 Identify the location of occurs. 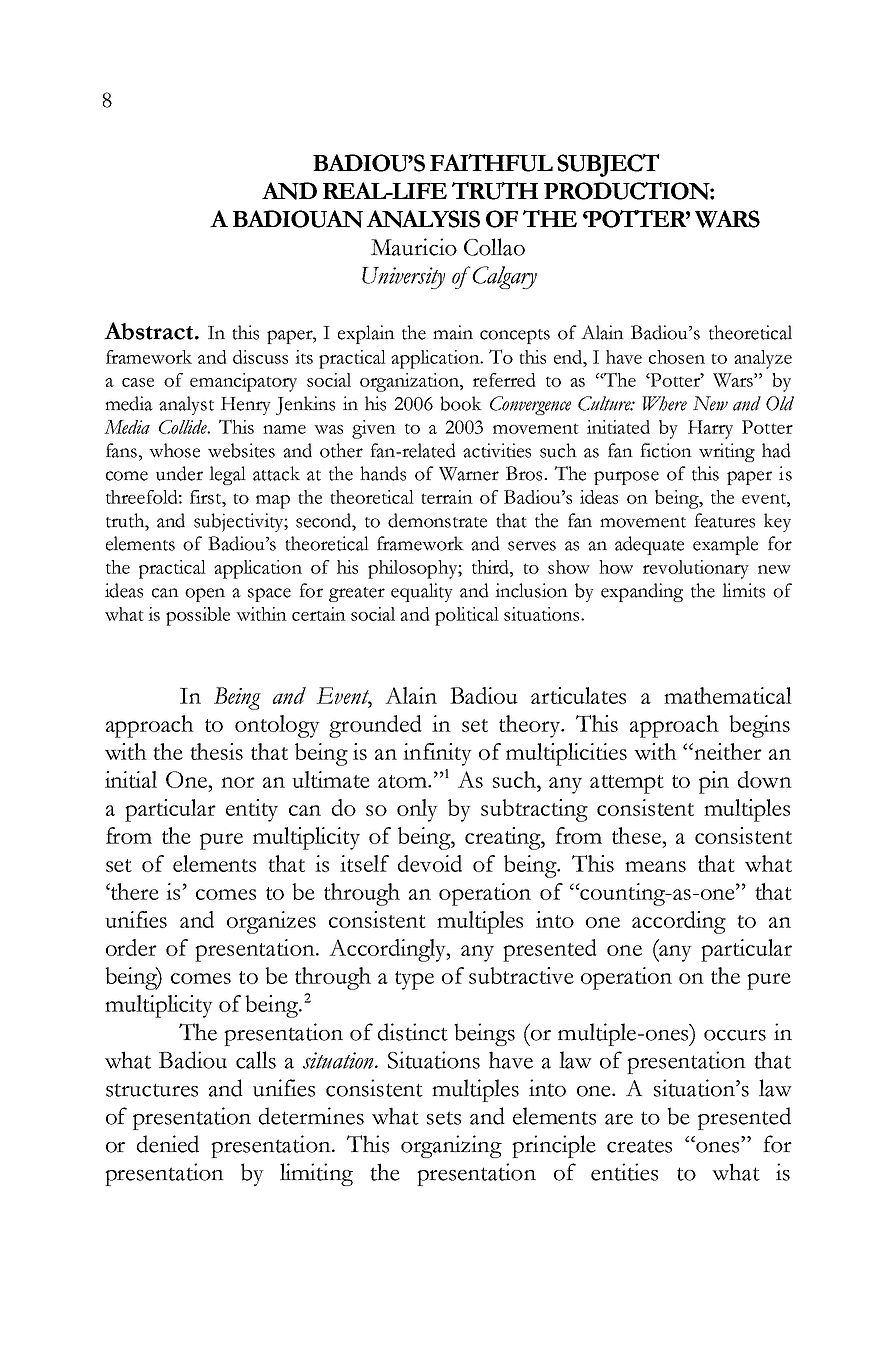
(735, 1035).
